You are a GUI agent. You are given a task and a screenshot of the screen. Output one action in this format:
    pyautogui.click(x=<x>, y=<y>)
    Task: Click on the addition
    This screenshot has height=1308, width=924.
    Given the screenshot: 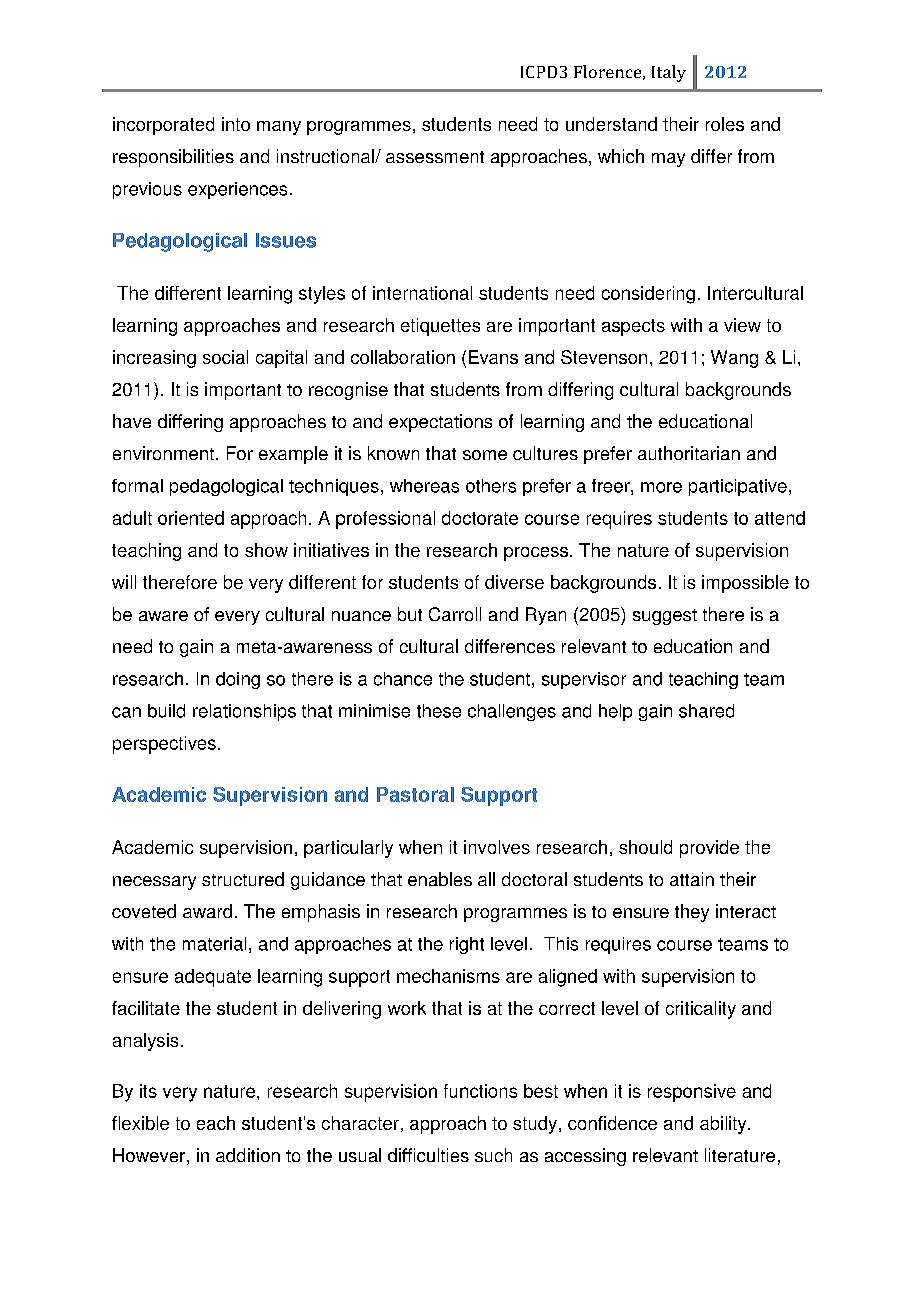 What is the action you would take?
    pyautogui.click(x=248, y=1155)
